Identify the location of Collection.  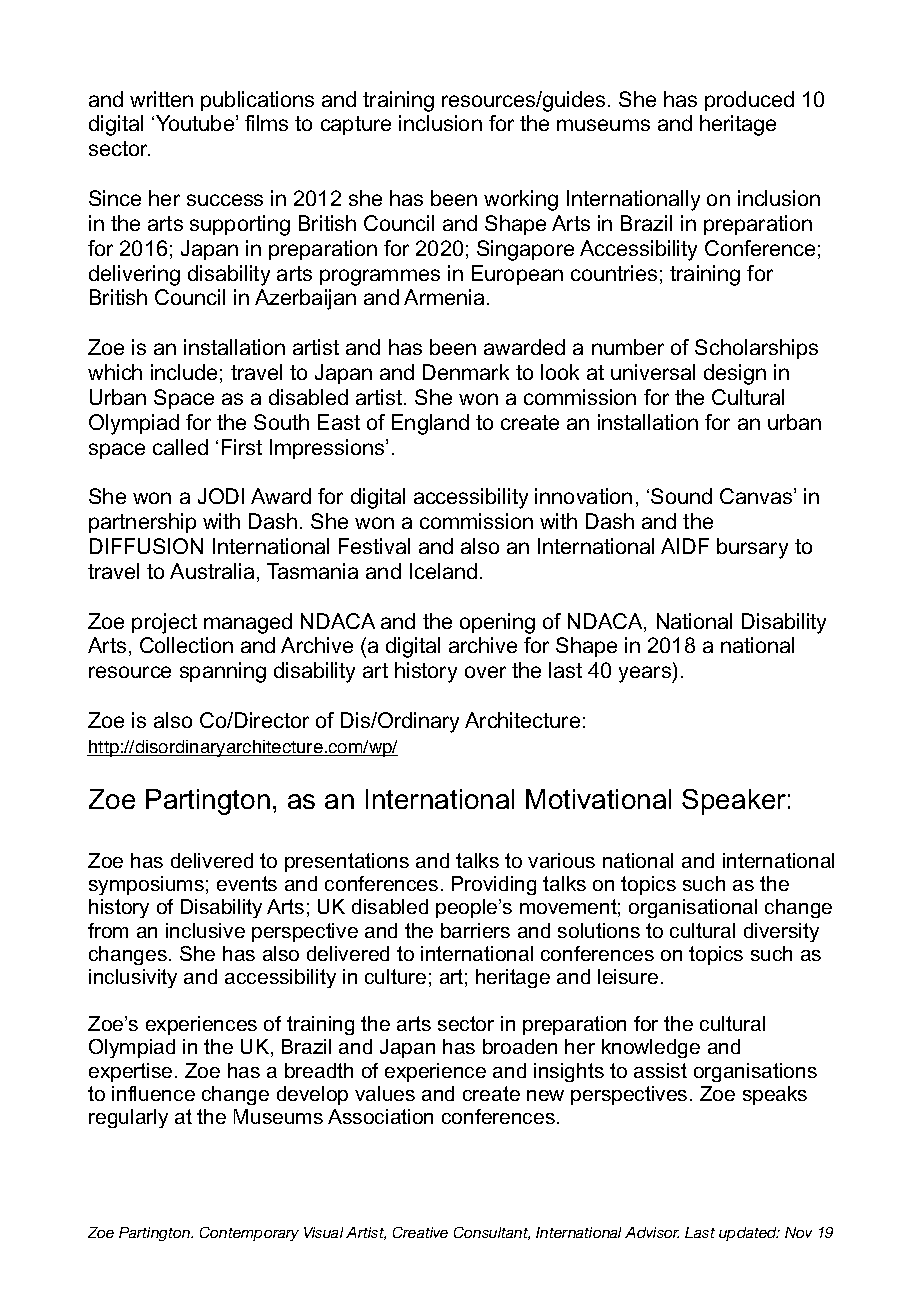
(186, 645).
